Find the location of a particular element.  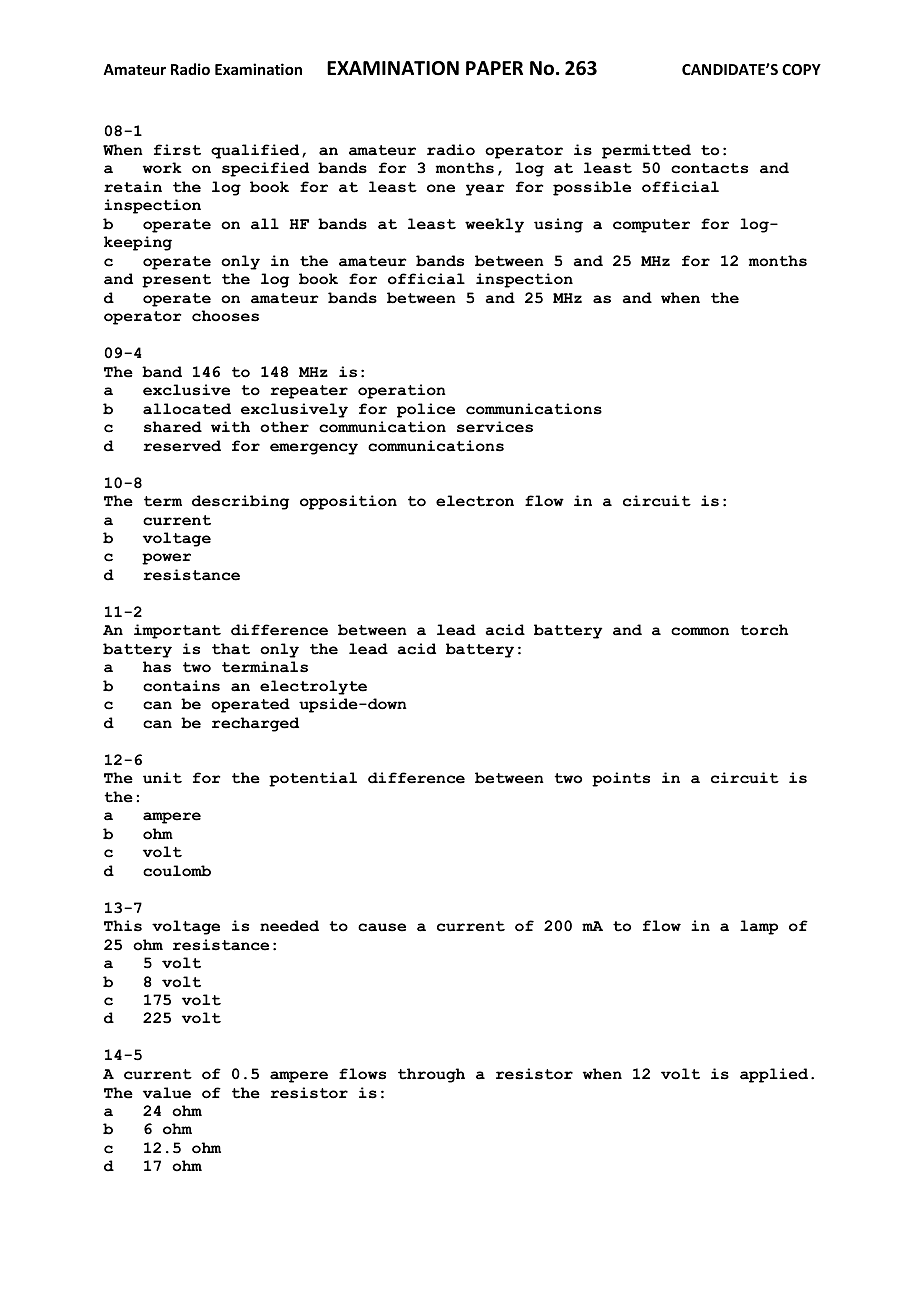

first is located at coordinates (177, 150).
